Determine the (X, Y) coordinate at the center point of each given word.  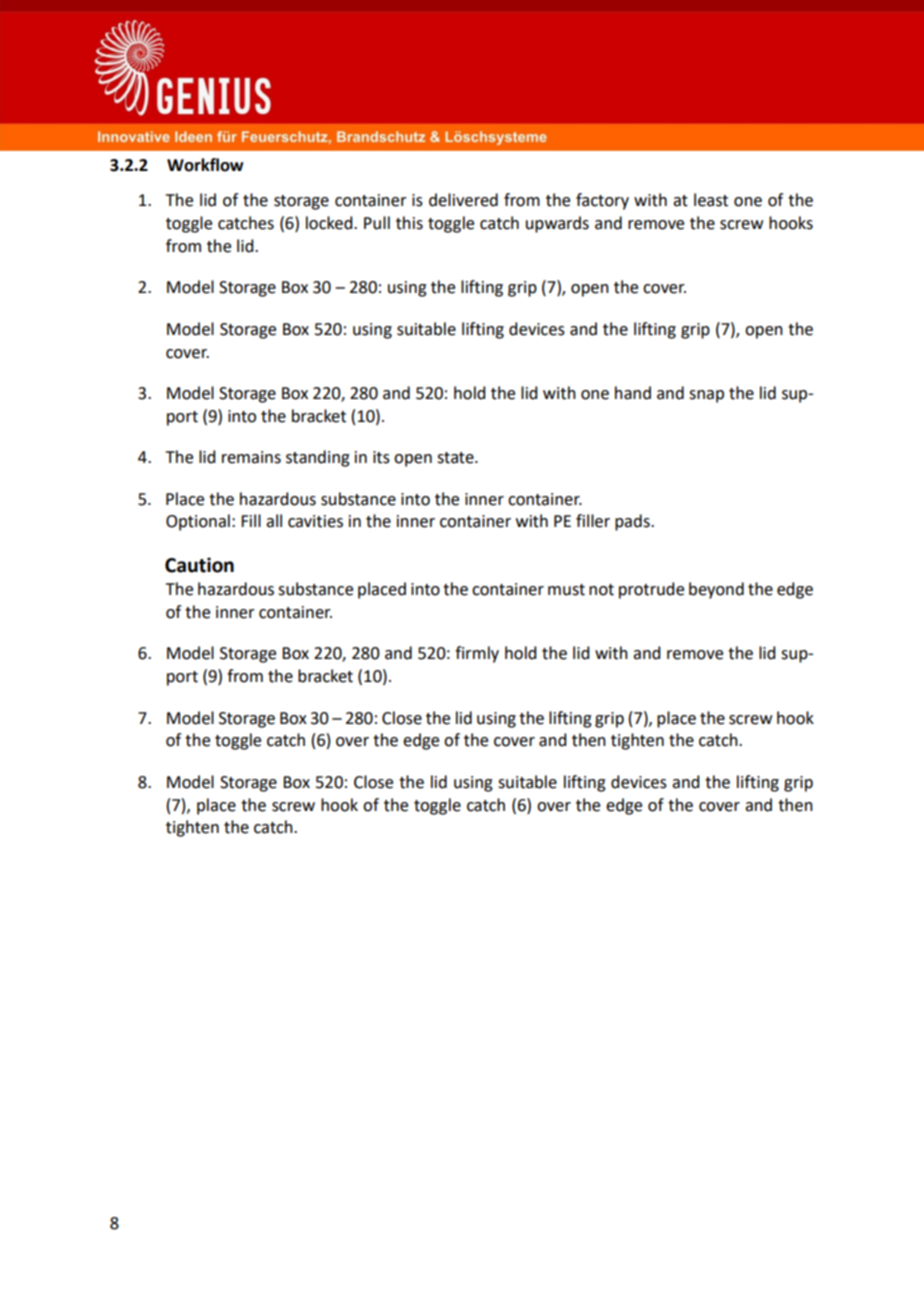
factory (602, 201)
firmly (477, 654)
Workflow (205, 165)
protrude (651, 590)
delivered (463, 200)
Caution (199, 565)
